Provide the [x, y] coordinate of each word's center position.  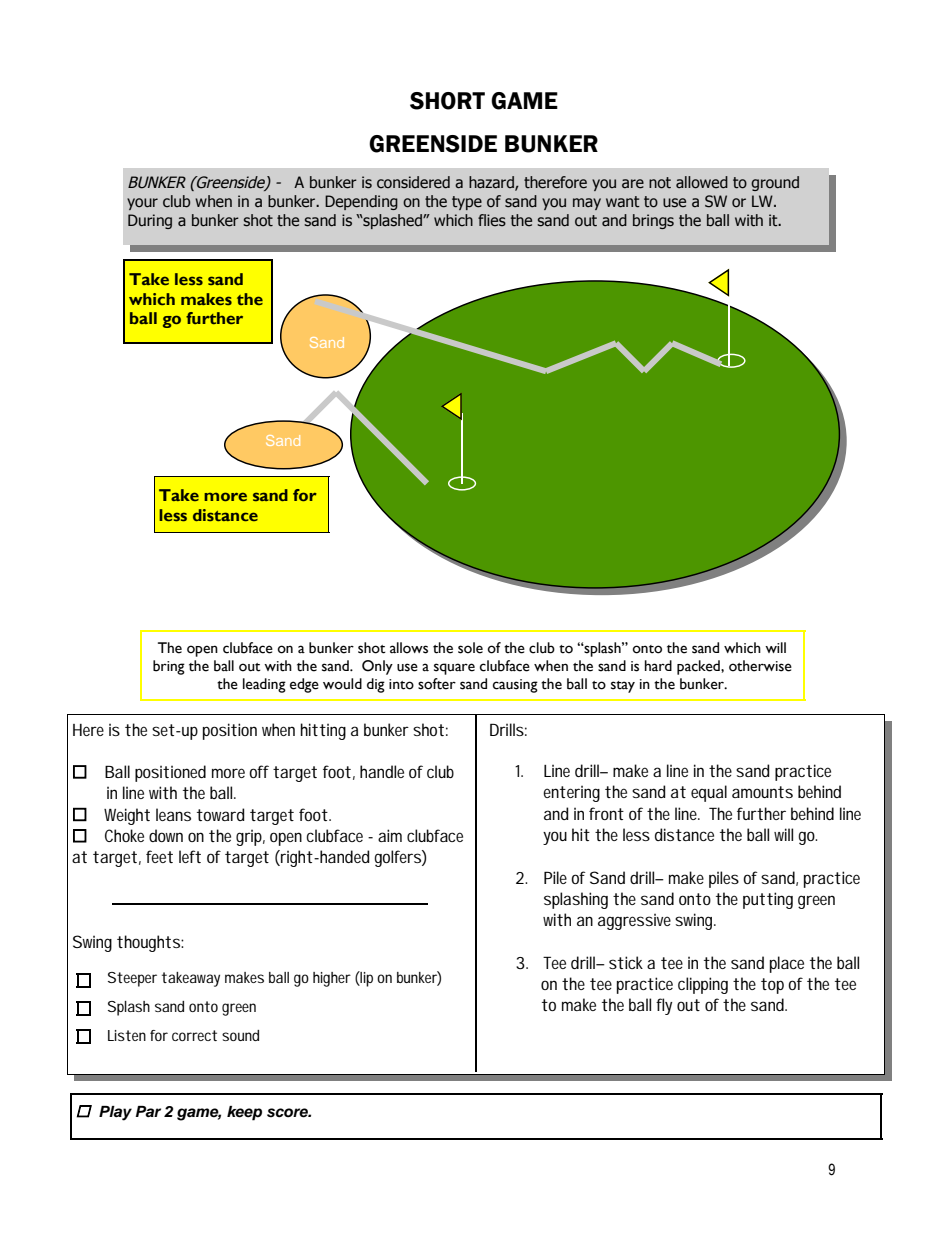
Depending [361, 202]
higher [332, 979]
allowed [702, 182]
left [190, 856]
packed [699, 667]
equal [709, 793]
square [454, 669]
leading [264, 685]
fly [664, 1006]
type [467, 203]
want [623, 202]
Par [148, 1111]
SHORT [447, 101]
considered [413, 182]
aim [390, 835]
